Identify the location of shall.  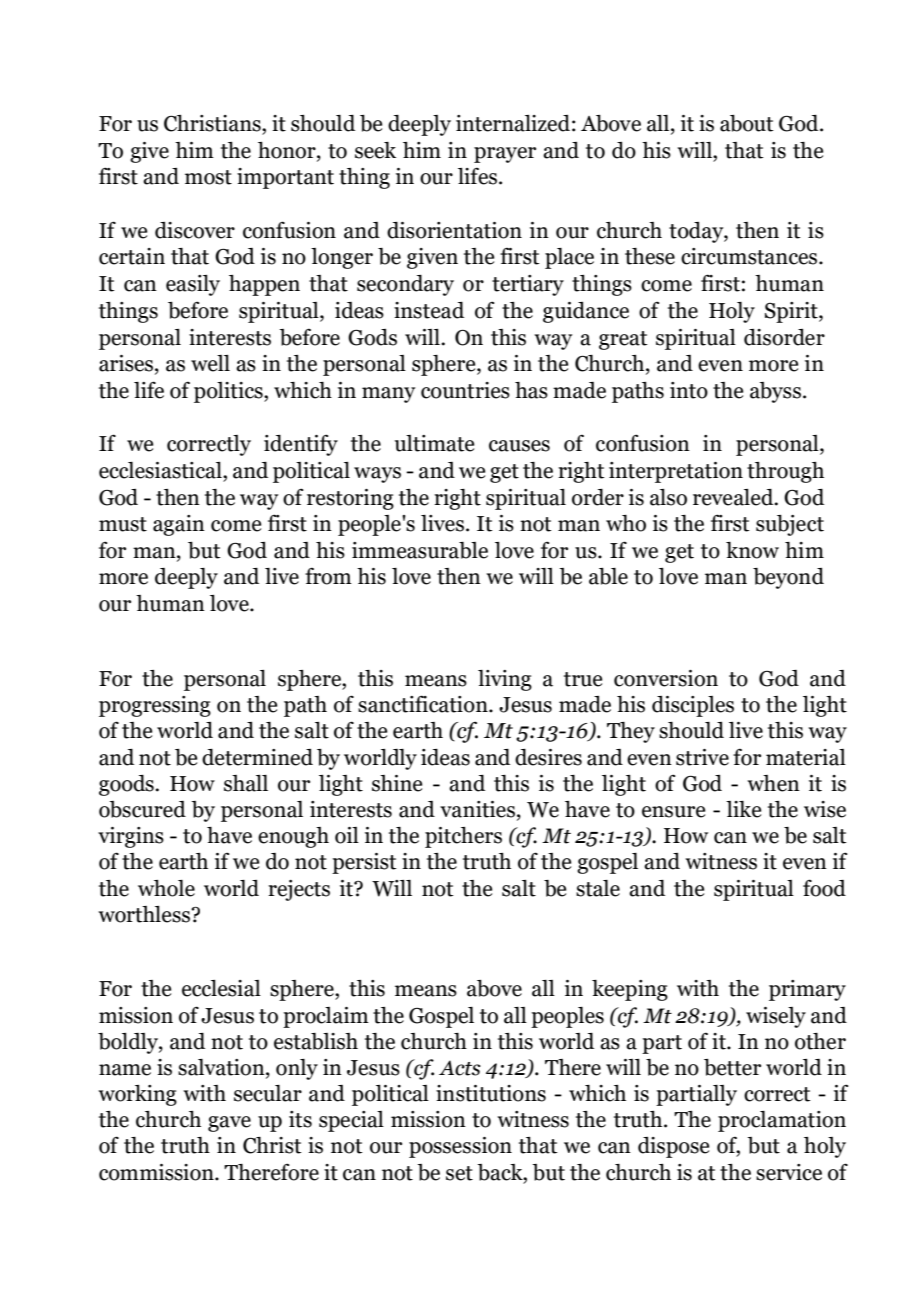
(246, 783).
